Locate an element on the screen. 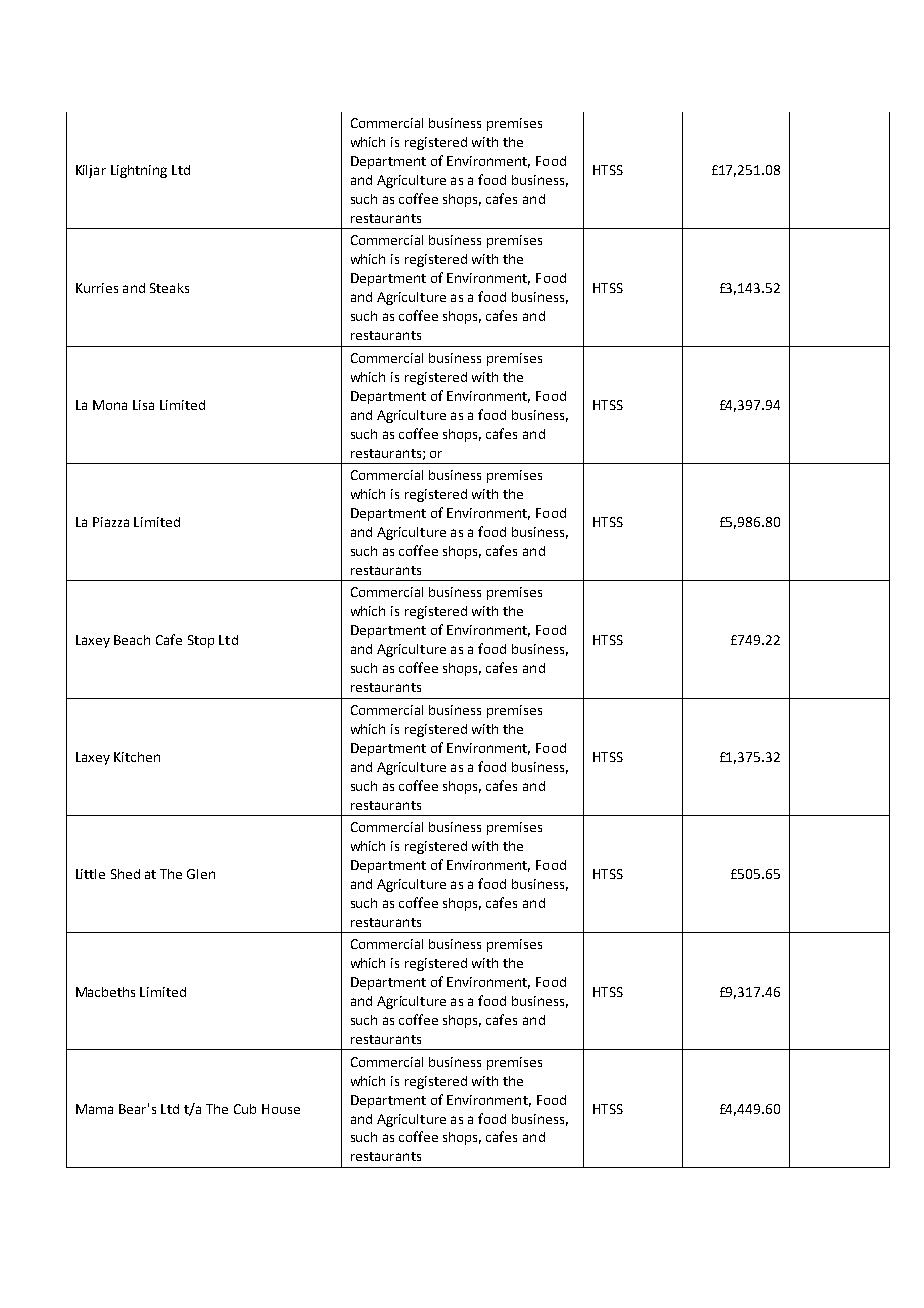 The image size is (924, 1308). Steaks is located at coordinates (169, 288).
